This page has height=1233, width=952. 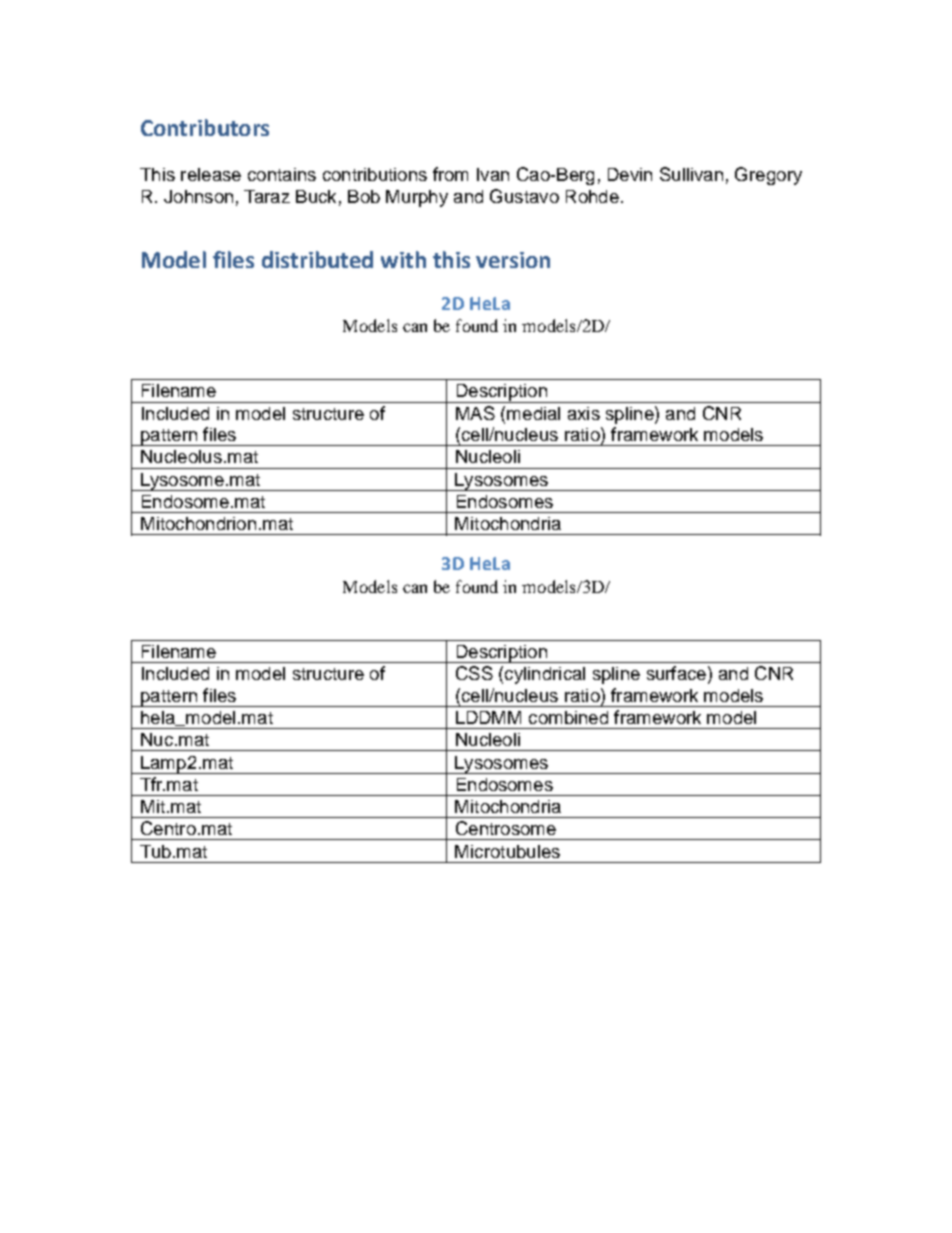 I want to click on Gregory, so click(x=768, y=176).
